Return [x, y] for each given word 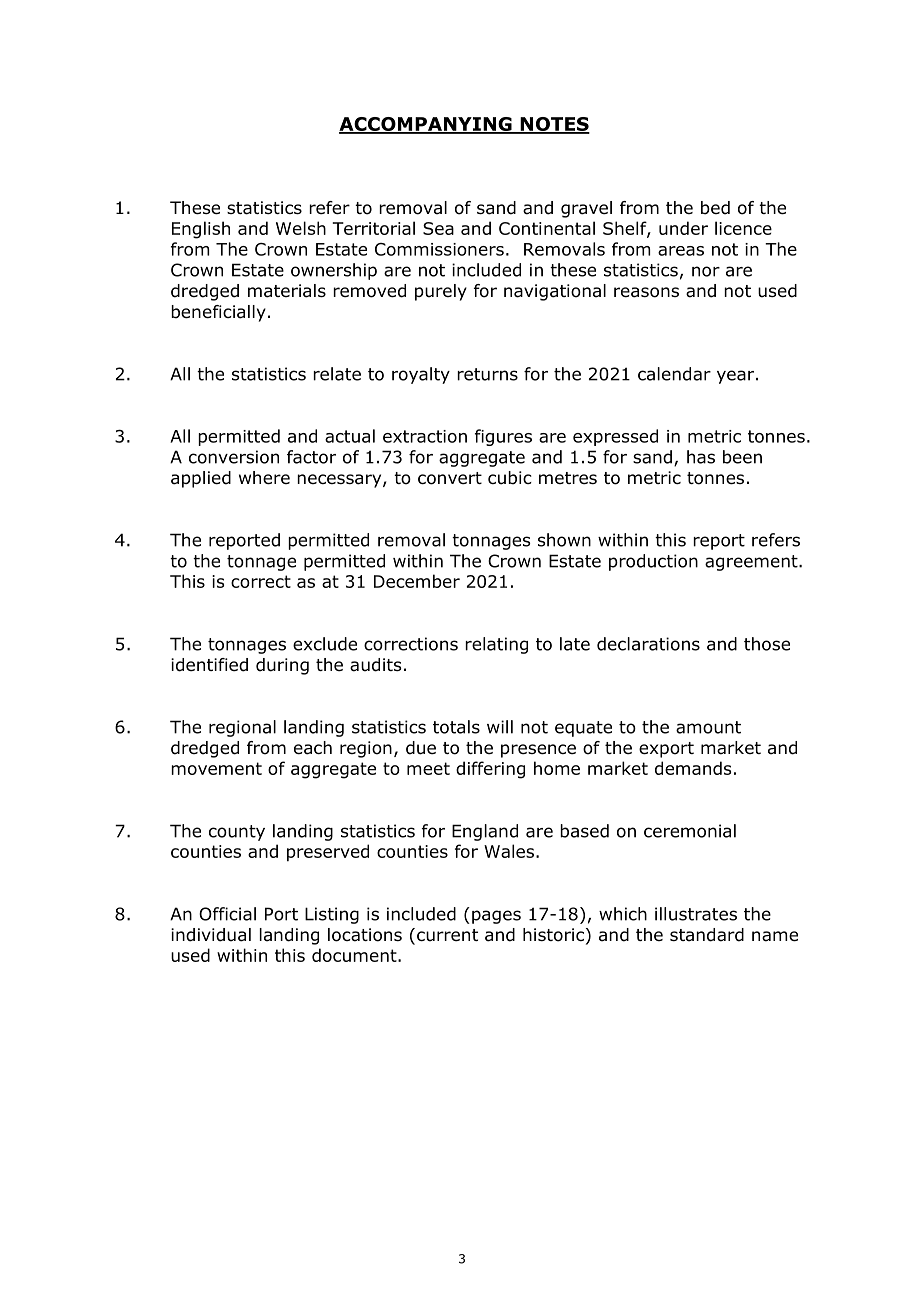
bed [715, 208]
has [701, 457]
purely [441, 292]
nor [706, 271]
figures [503, 437]
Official [227, 914]
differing [490, 770]
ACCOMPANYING [426, 125]
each [313, 748]
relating [496, 645]
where [264, 478]
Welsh [301, 228]
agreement [752, 563]
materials [287, 291]
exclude [325, 644]
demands [693, 768]
